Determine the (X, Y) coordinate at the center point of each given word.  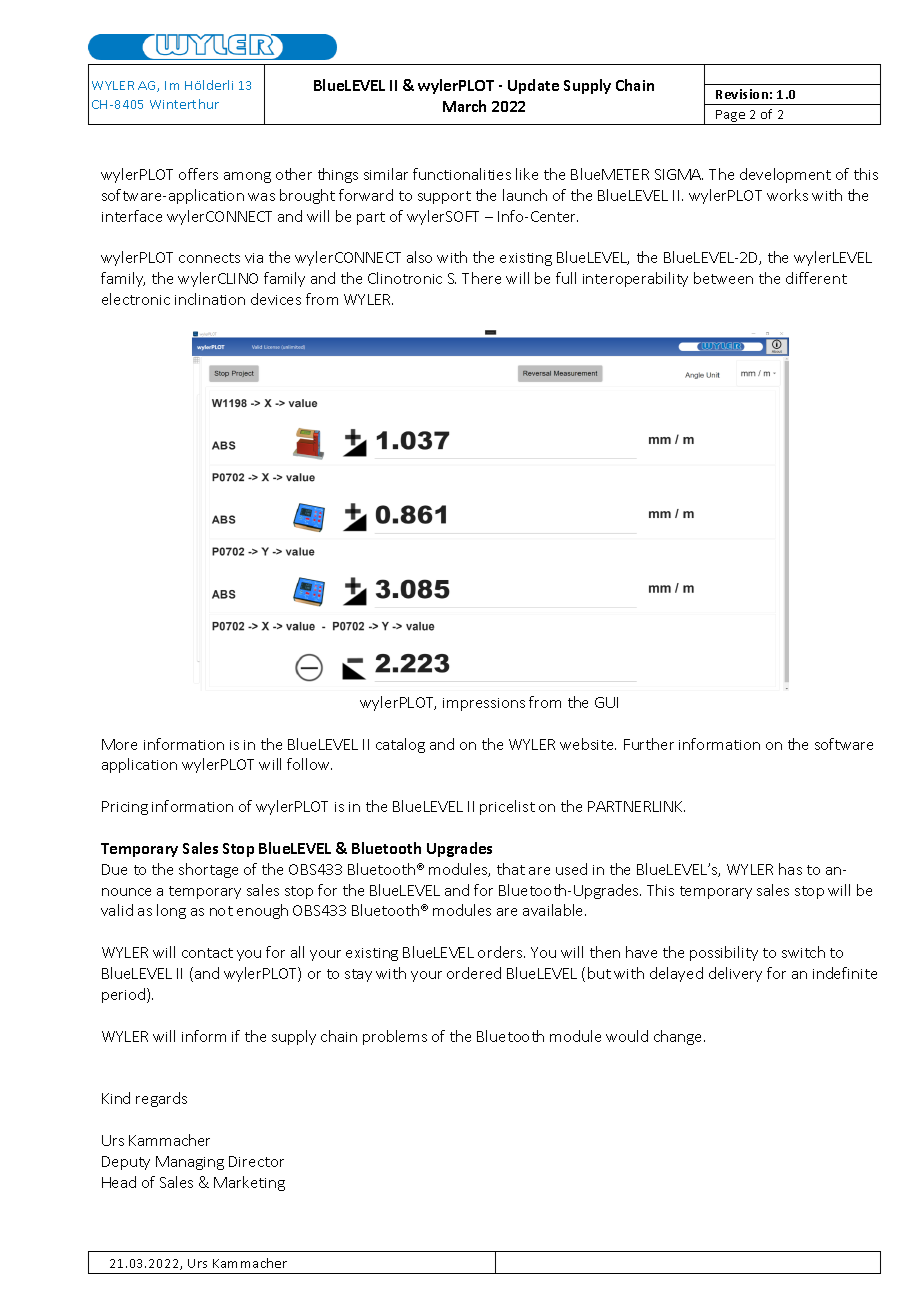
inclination (210, 299)
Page (731, 117)
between (723, 278)
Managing (190, 1163)
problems (395, 1037)
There (481, 278)
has (790, 869)
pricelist (507, 807)
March (464, 106)
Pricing (125, 808)
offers (198, 174)
